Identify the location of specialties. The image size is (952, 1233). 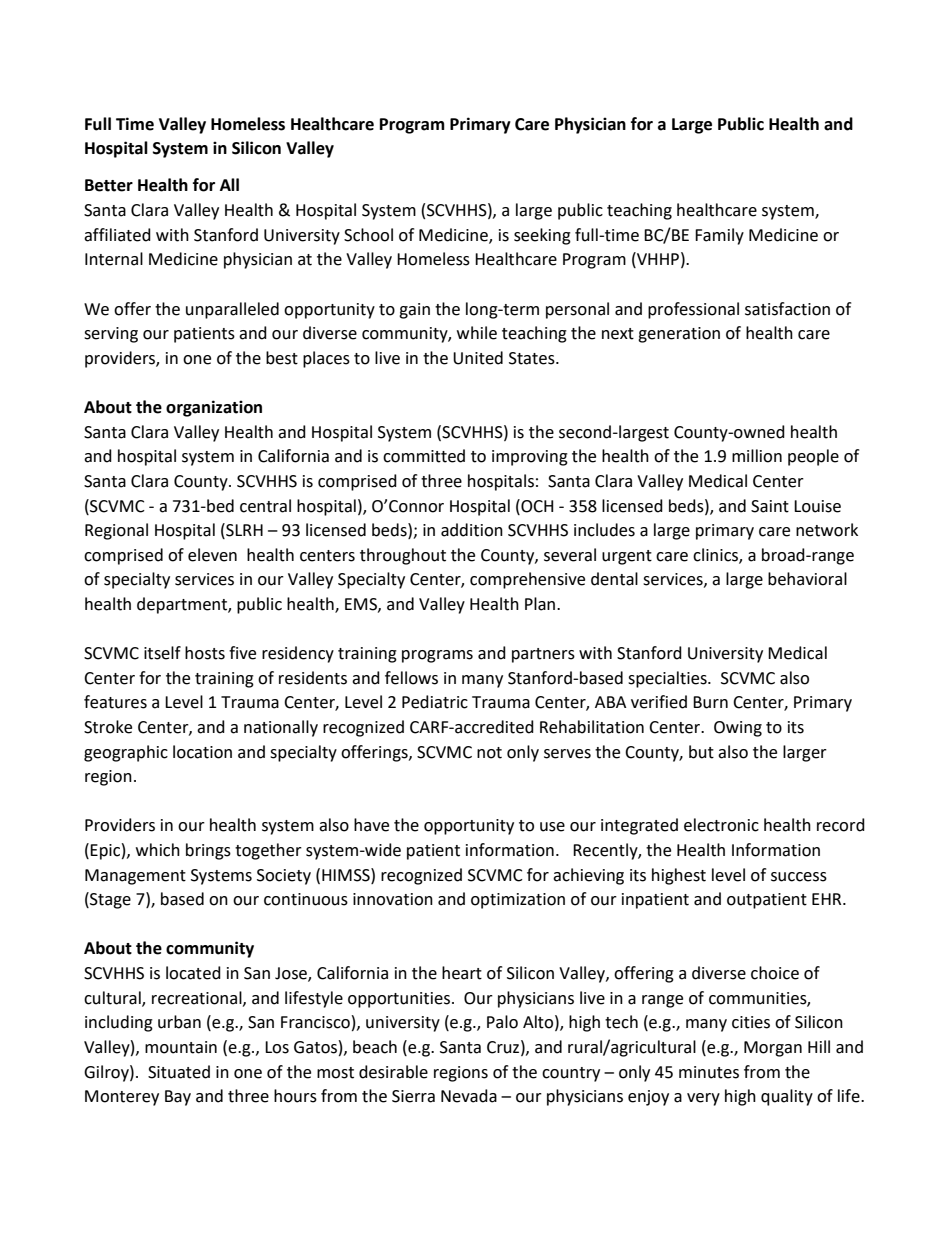
(668, 679).
